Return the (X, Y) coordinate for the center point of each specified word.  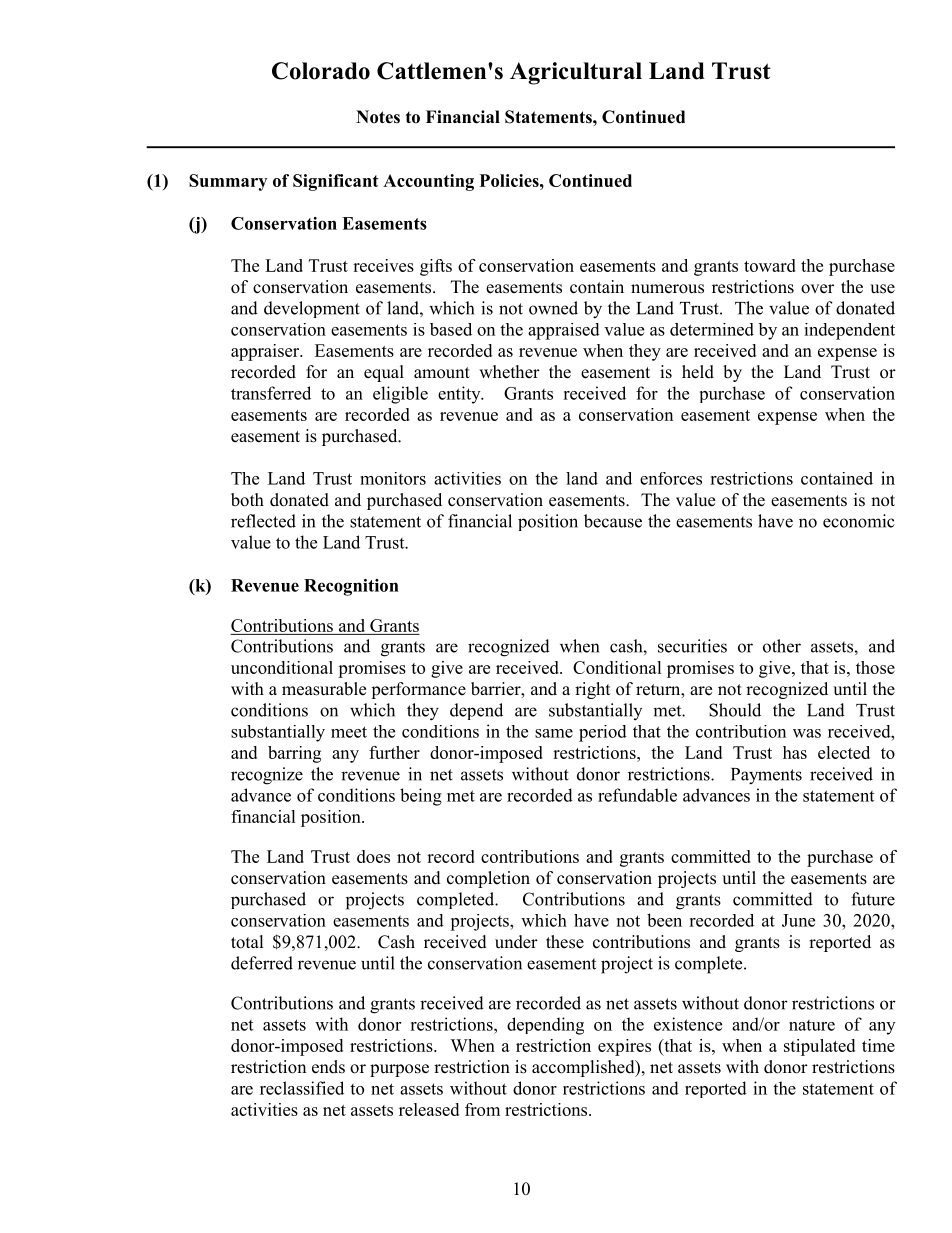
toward (770, 265)
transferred (271, 393)
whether (509, 372)
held (698, 372)
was (807, 733)
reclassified (302, 1088)
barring (294, 754)
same (554, 733)
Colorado (321, 71)
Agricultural (576, 73)
